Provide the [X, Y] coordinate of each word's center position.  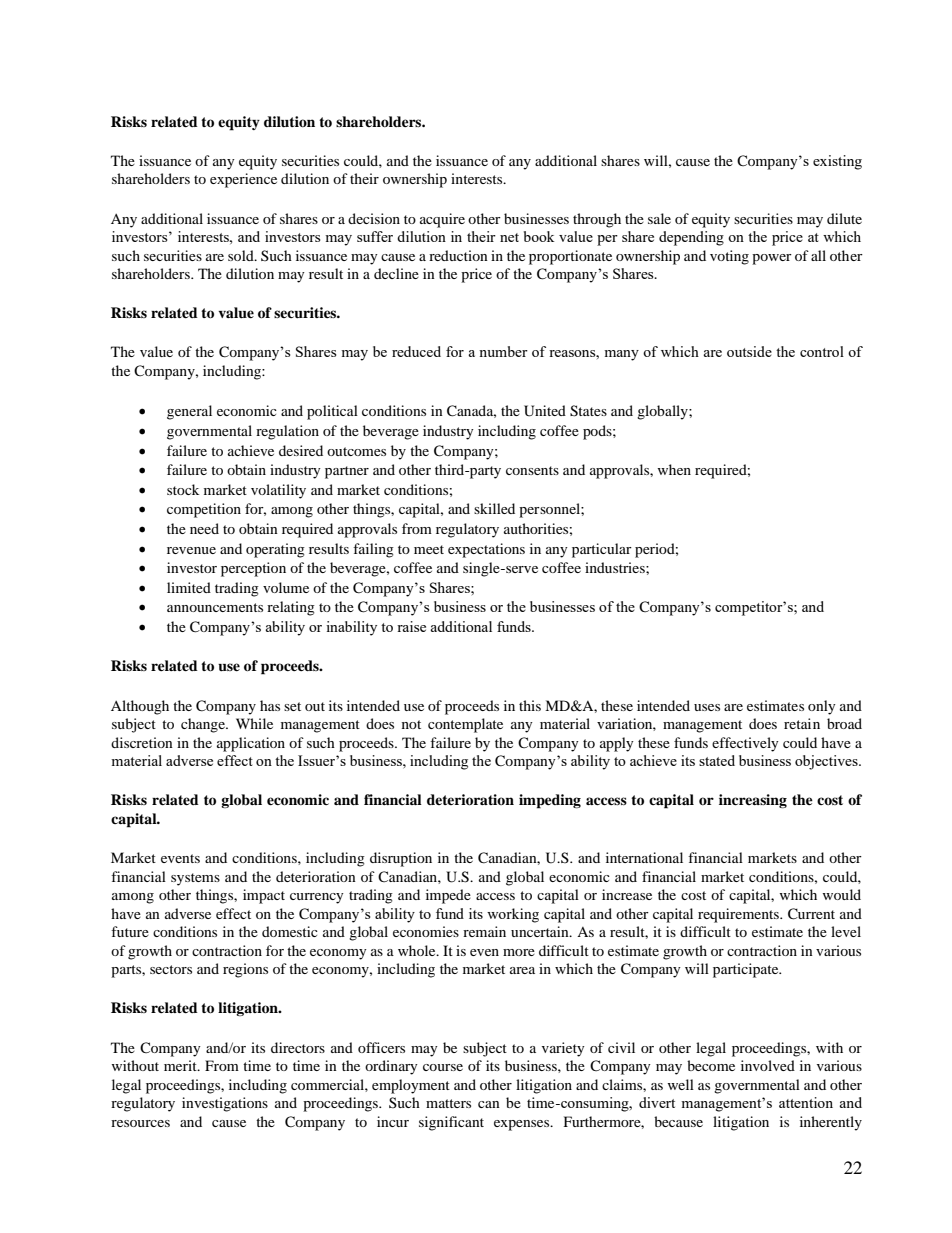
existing [837, 162]
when [674, 469]
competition [204, 510]
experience [243, 180]
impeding [550, 801]
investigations [225, 1104]
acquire [442, 220]
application [251, 744]
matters [448, 1103]
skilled [494, 508]
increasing [753, 801]
